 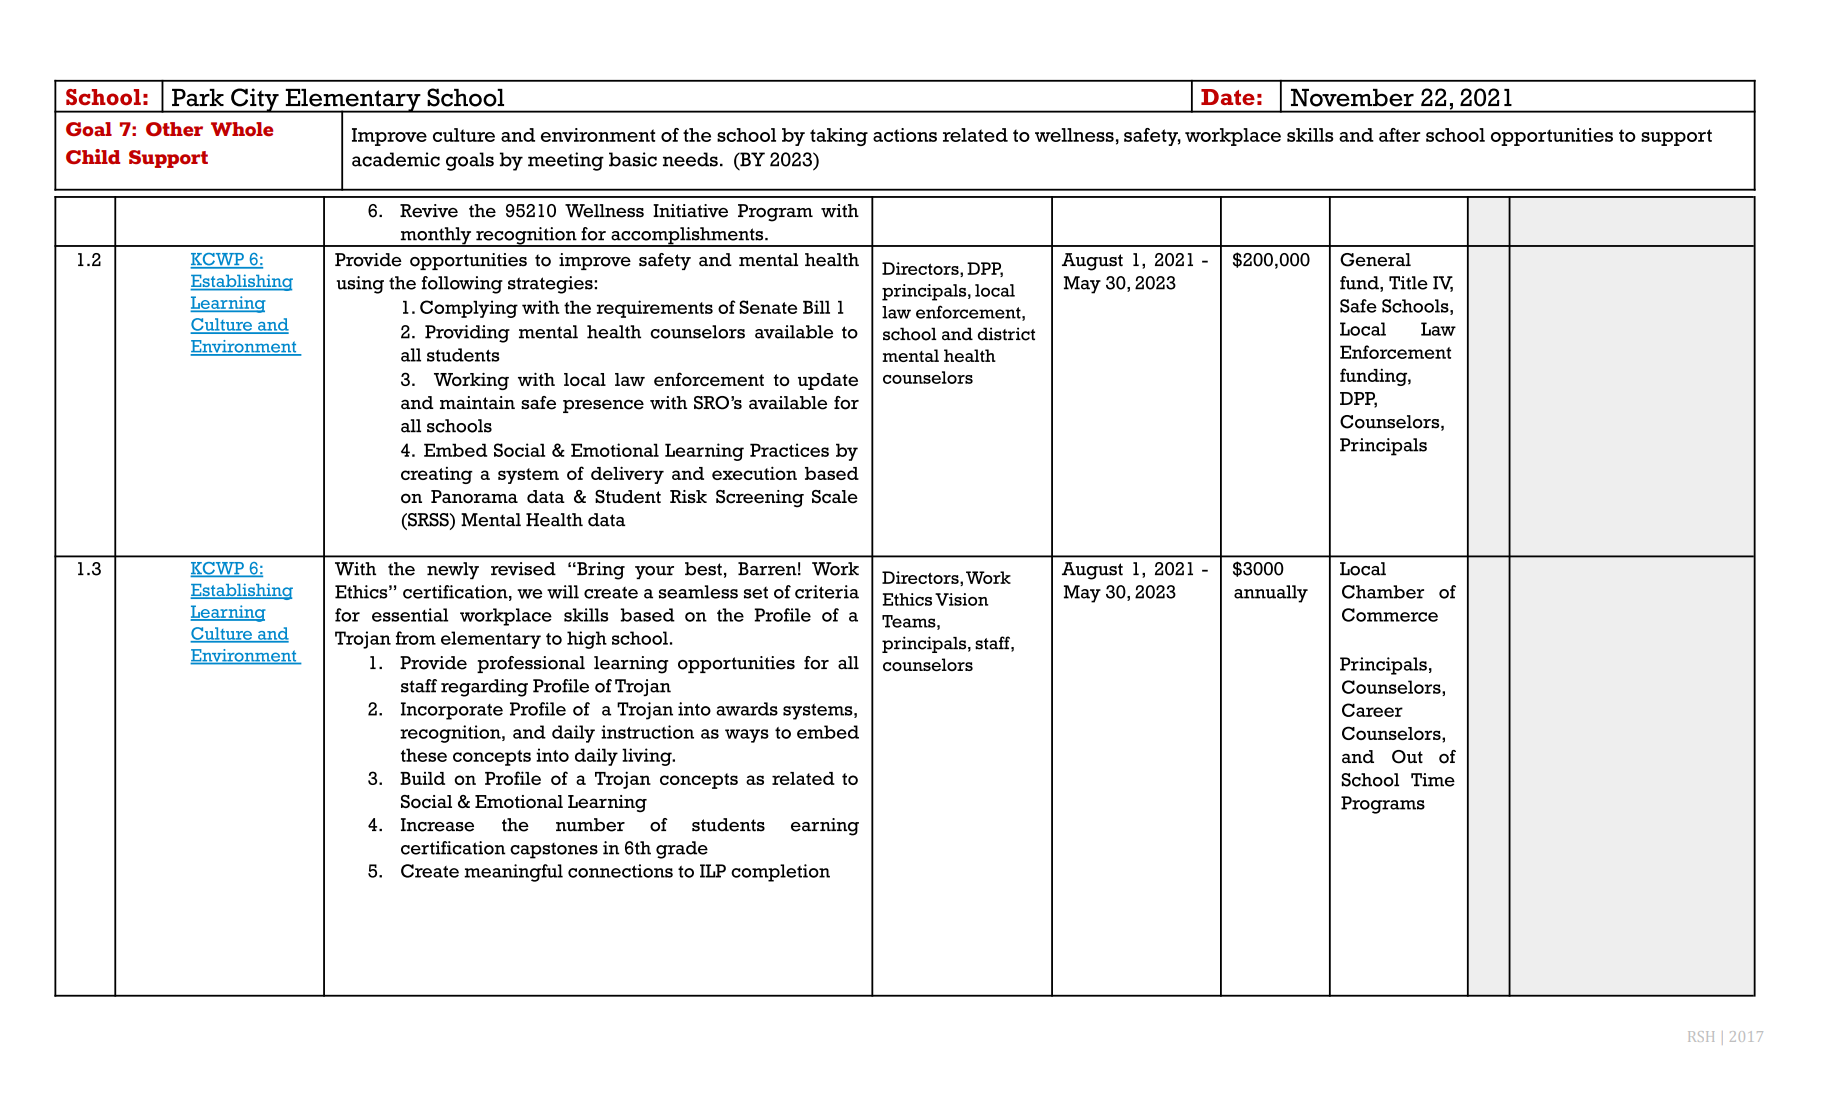 What do you see at coordinates (1400, 135) in the screenshot?
I see `after` at bounding box center [1400, 135].
